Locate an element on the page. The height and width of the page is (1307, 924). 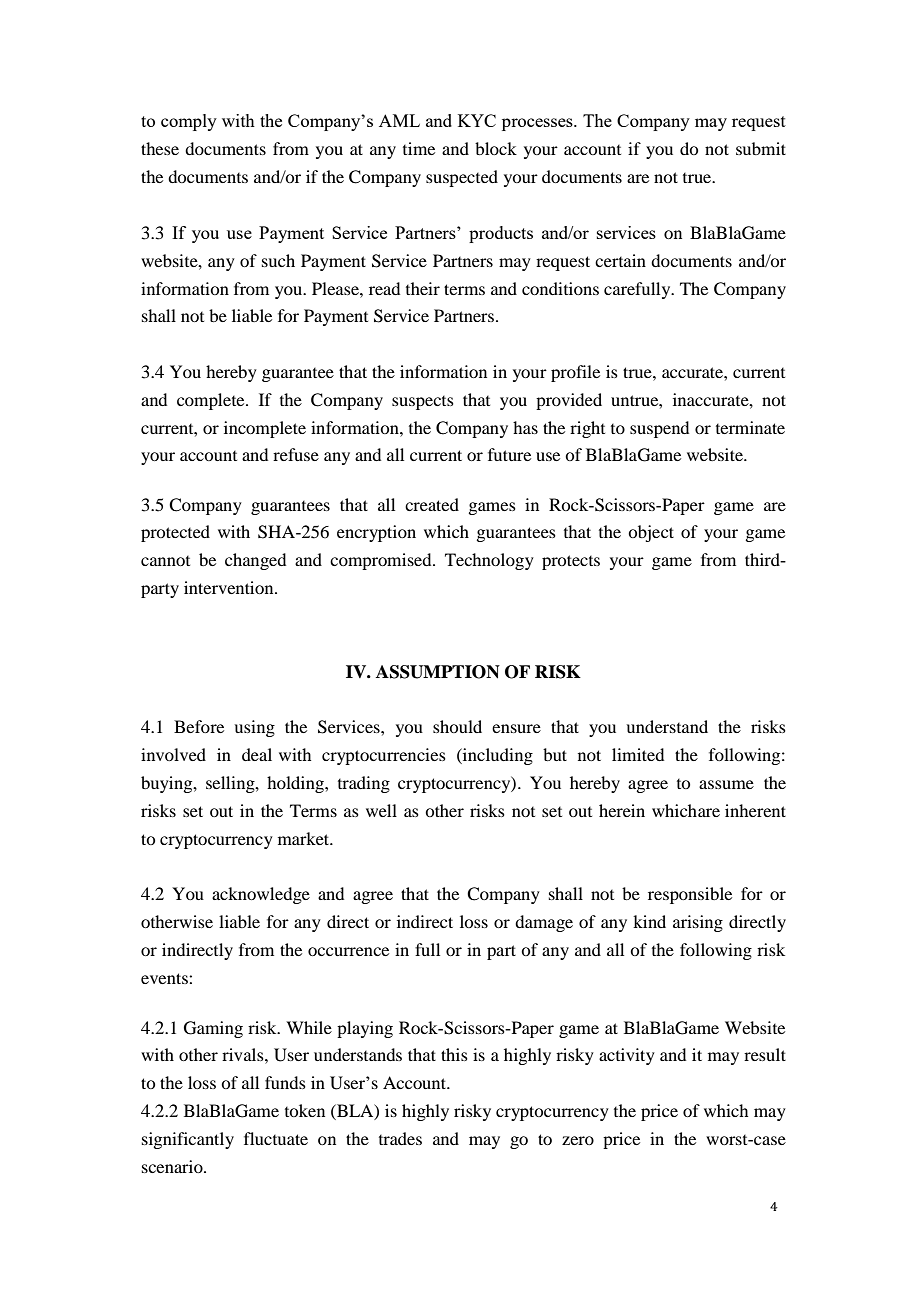
changed is located at coordinates (255, 561).
